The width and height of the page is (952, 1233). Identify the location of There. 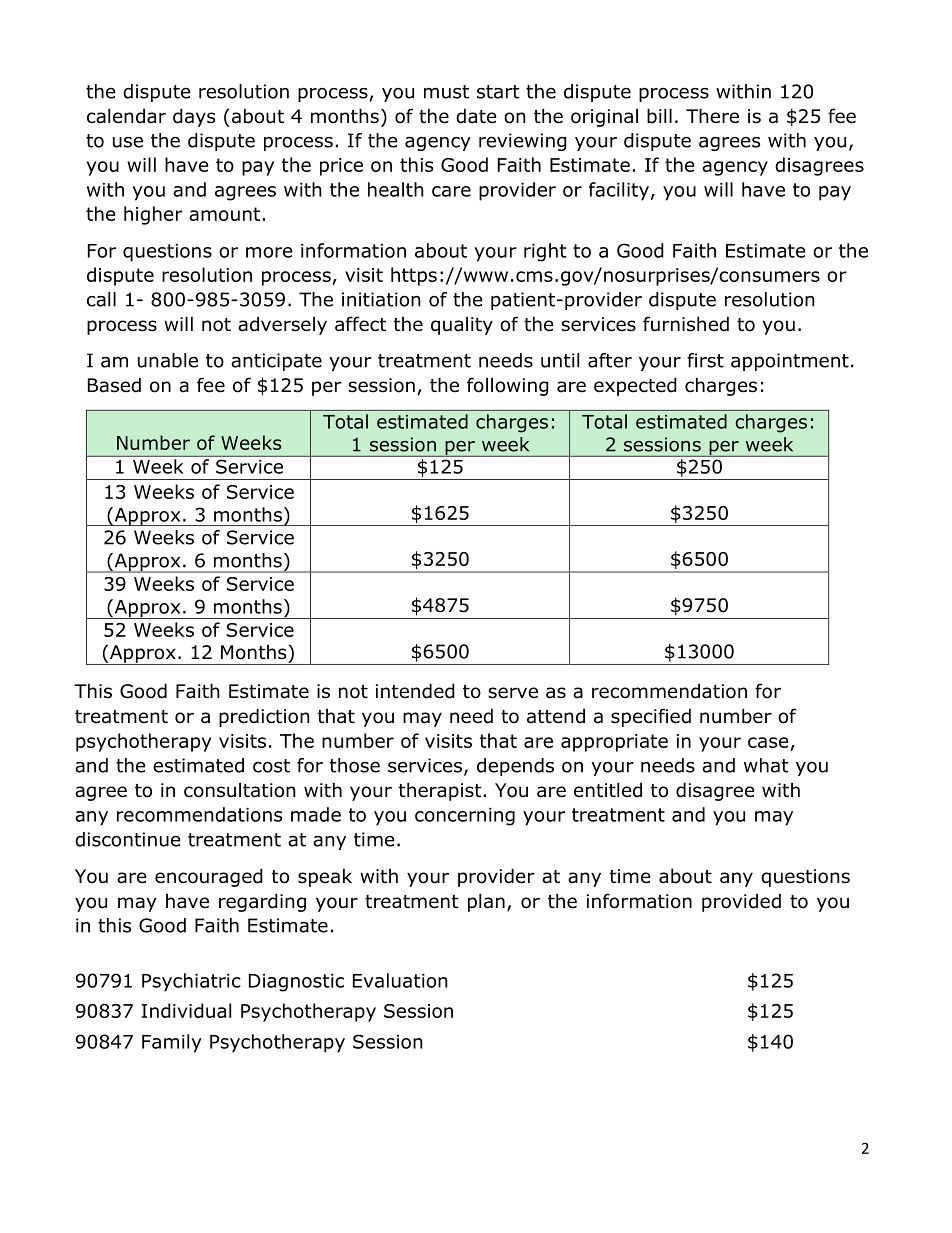
(712, 116).
